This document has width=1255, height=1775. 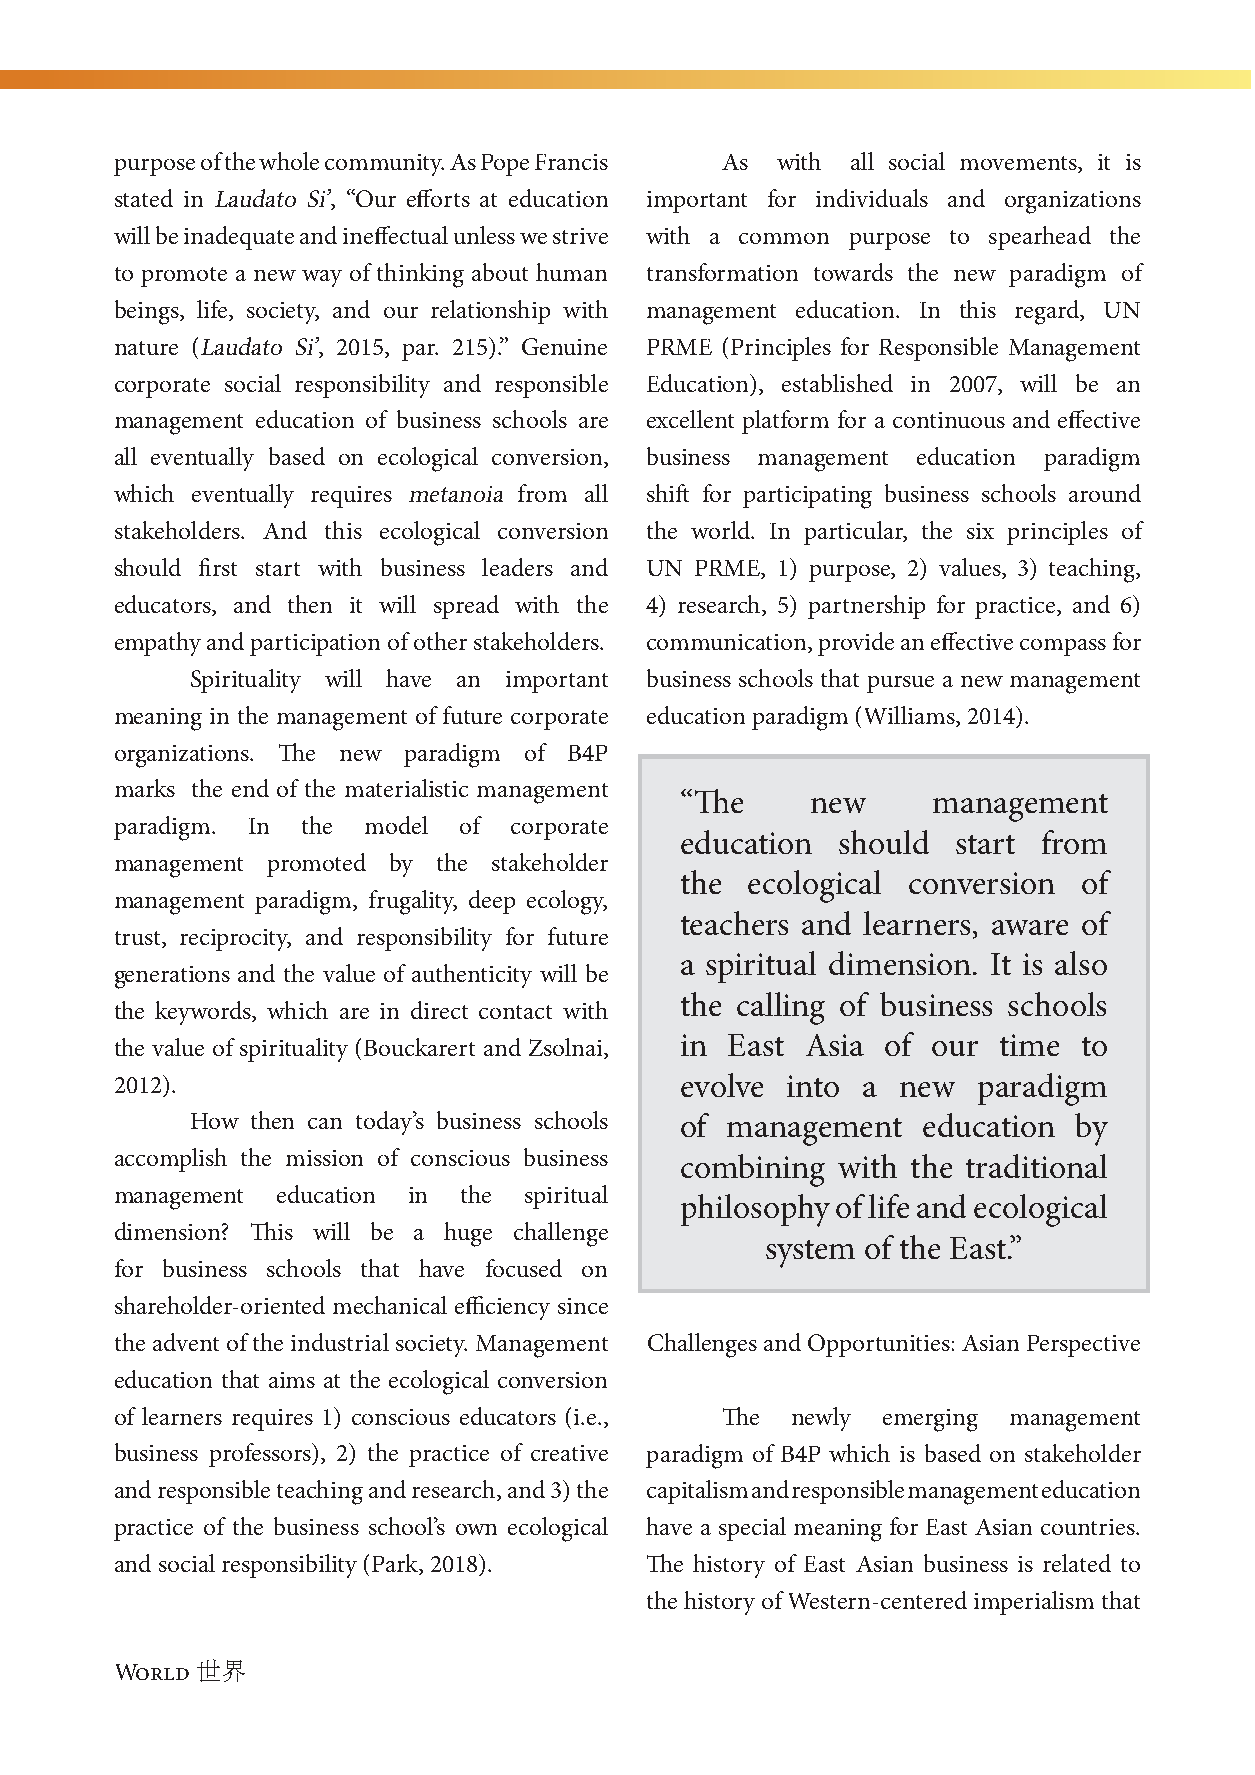 I want to click on strive, so click(x=580, y=236).
